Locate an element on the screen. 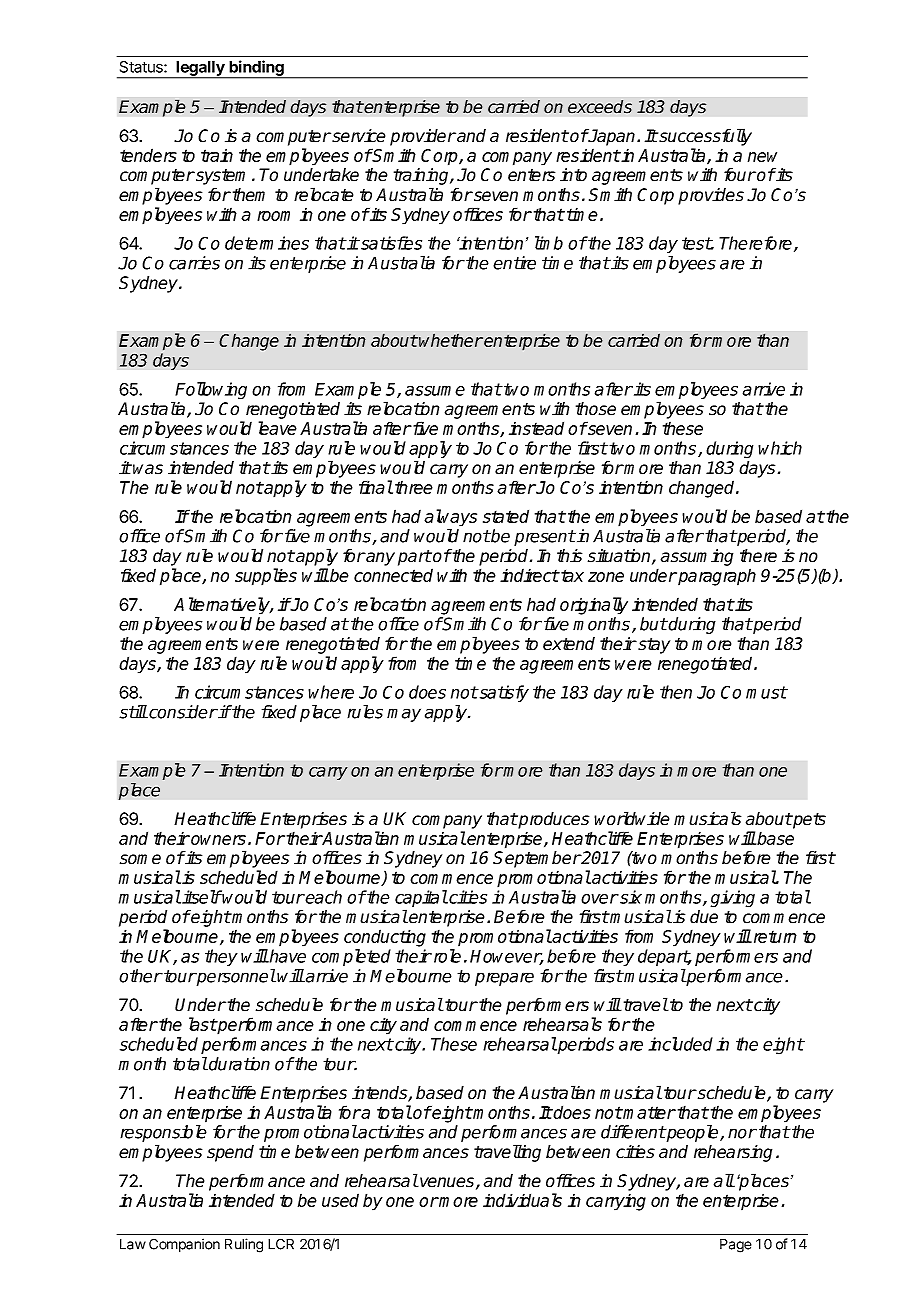 This screenshot has width=924, height=1308. must is located at coordinates (766, 692).
